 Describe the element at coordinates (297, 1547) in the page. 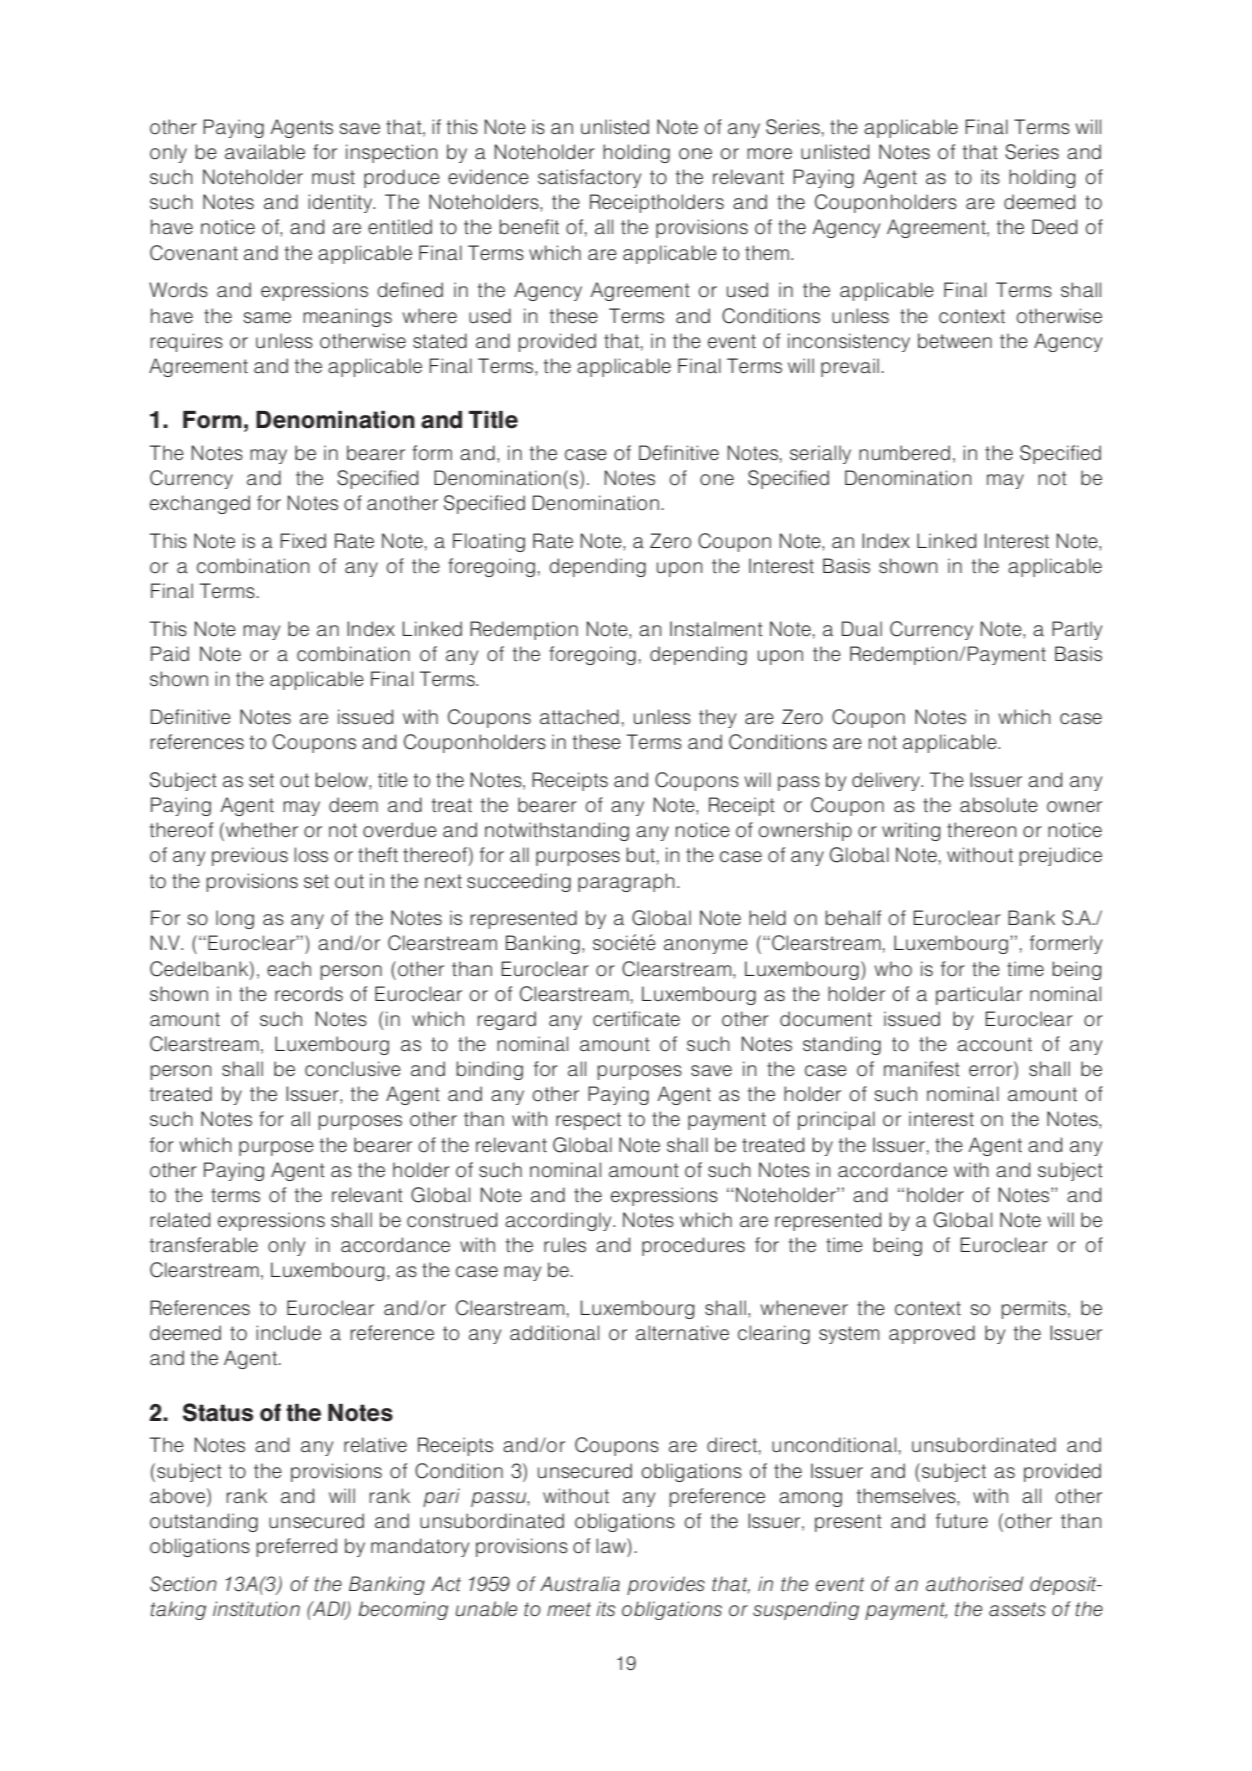

I see `preferred` at that location.
